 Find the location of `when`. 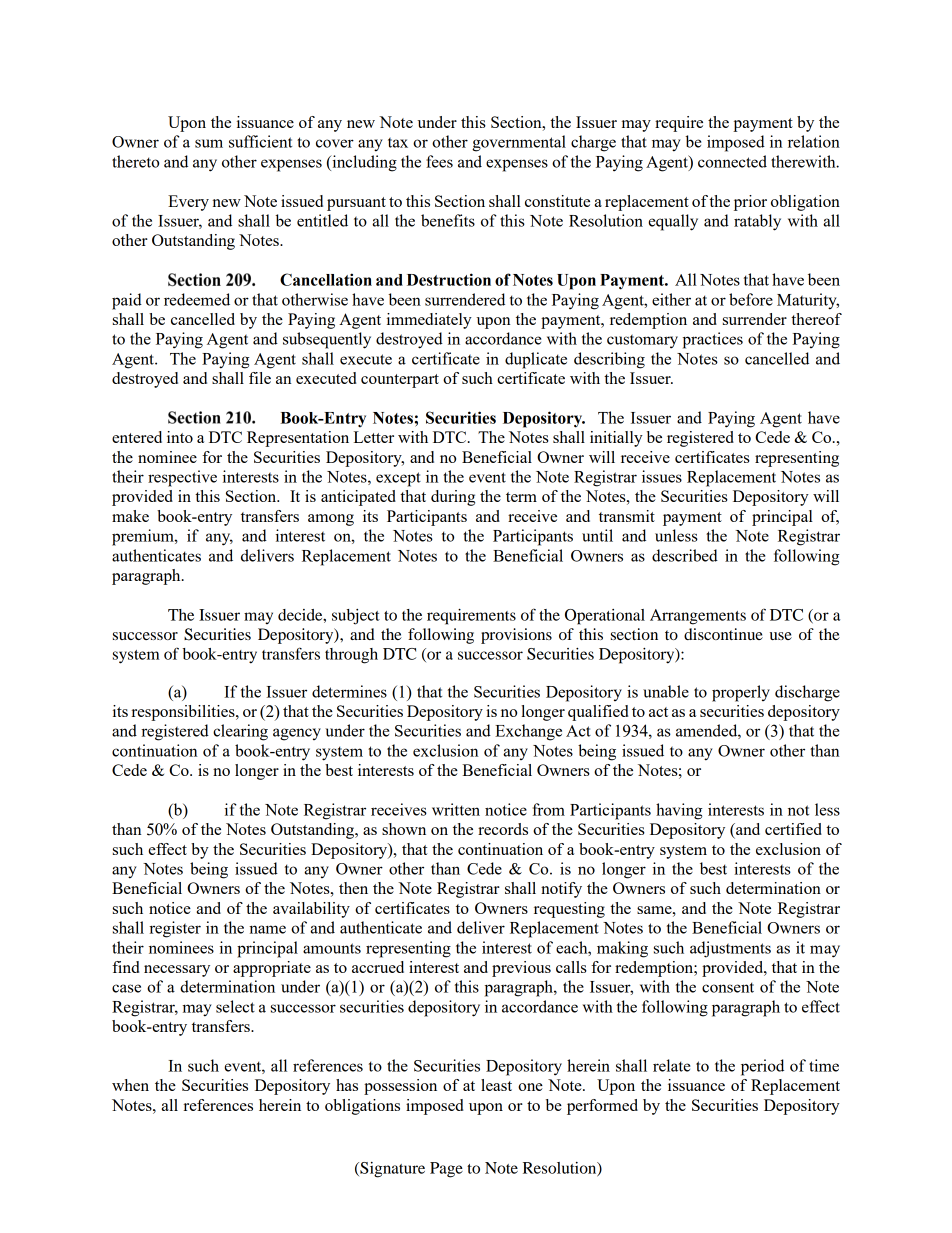

when is located at coordinates (130, 1085).
